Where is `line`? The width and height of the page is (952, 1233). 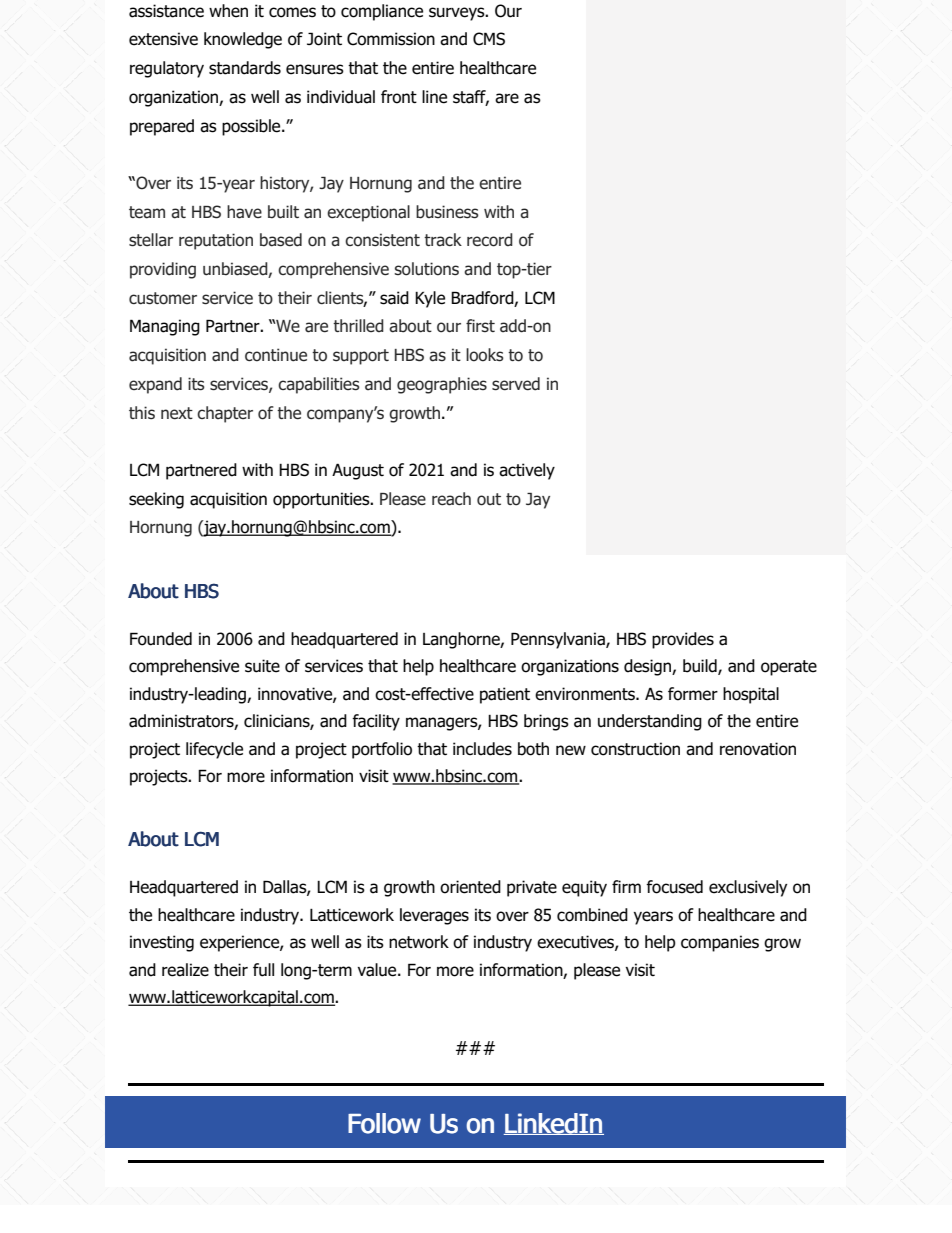 line is located at coordinates (434, 97).
